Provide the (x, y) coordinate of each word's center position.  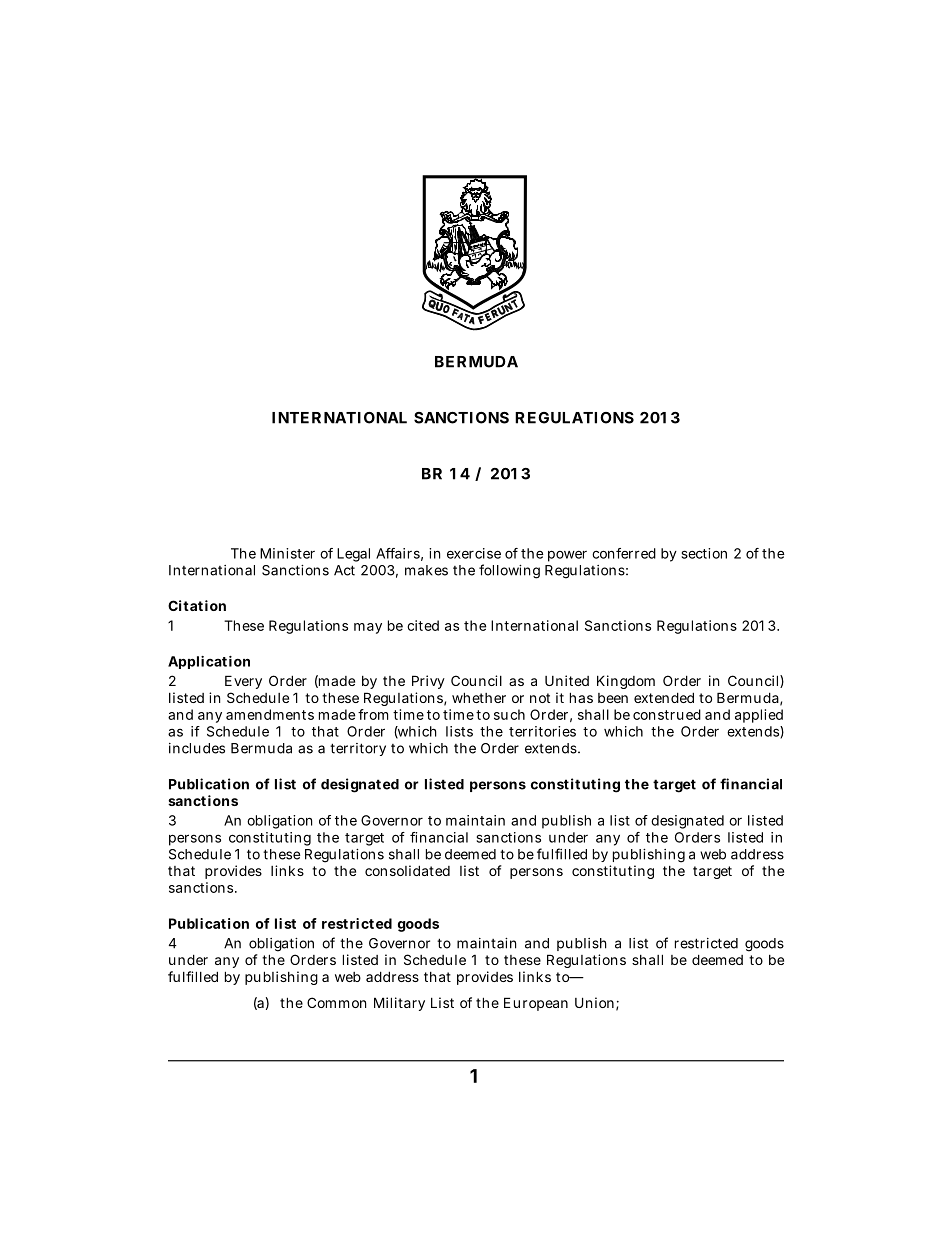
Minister (287, 553)
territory (358, 749)
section (704, 553)
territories (542, 731)
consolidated (407, 870)
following (509, 571)
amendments (270, 714)
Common (336, 1002)
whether (479, 697)
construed (667, 714)
